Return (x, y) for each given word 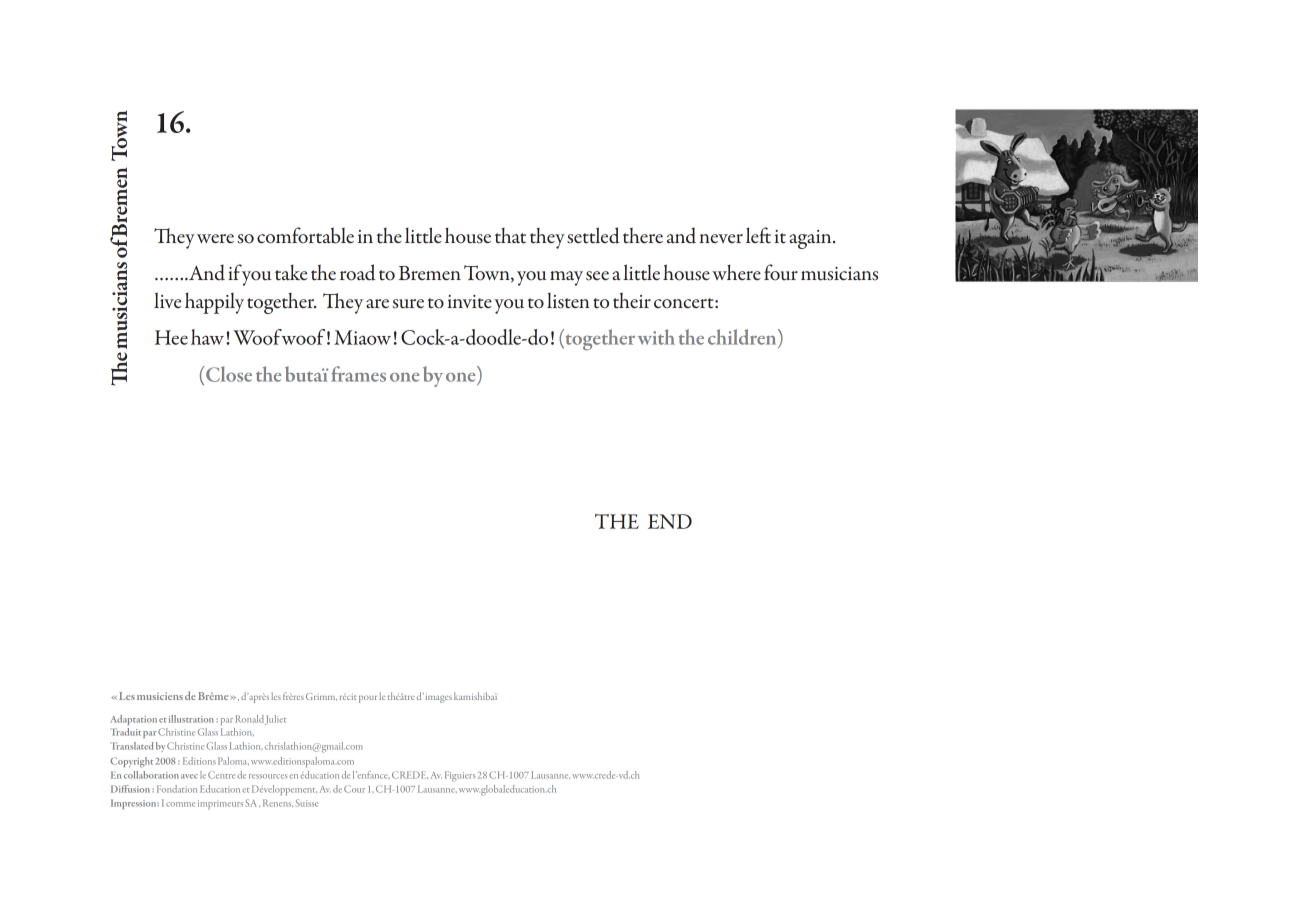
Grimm (321, 697)
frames (358, 374)
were (215, 238)
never (721, 238)
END (670, 521)
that (510, 236)
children (743, 338)
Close (228, 374)
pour (368, 699)
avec (189, 776)
